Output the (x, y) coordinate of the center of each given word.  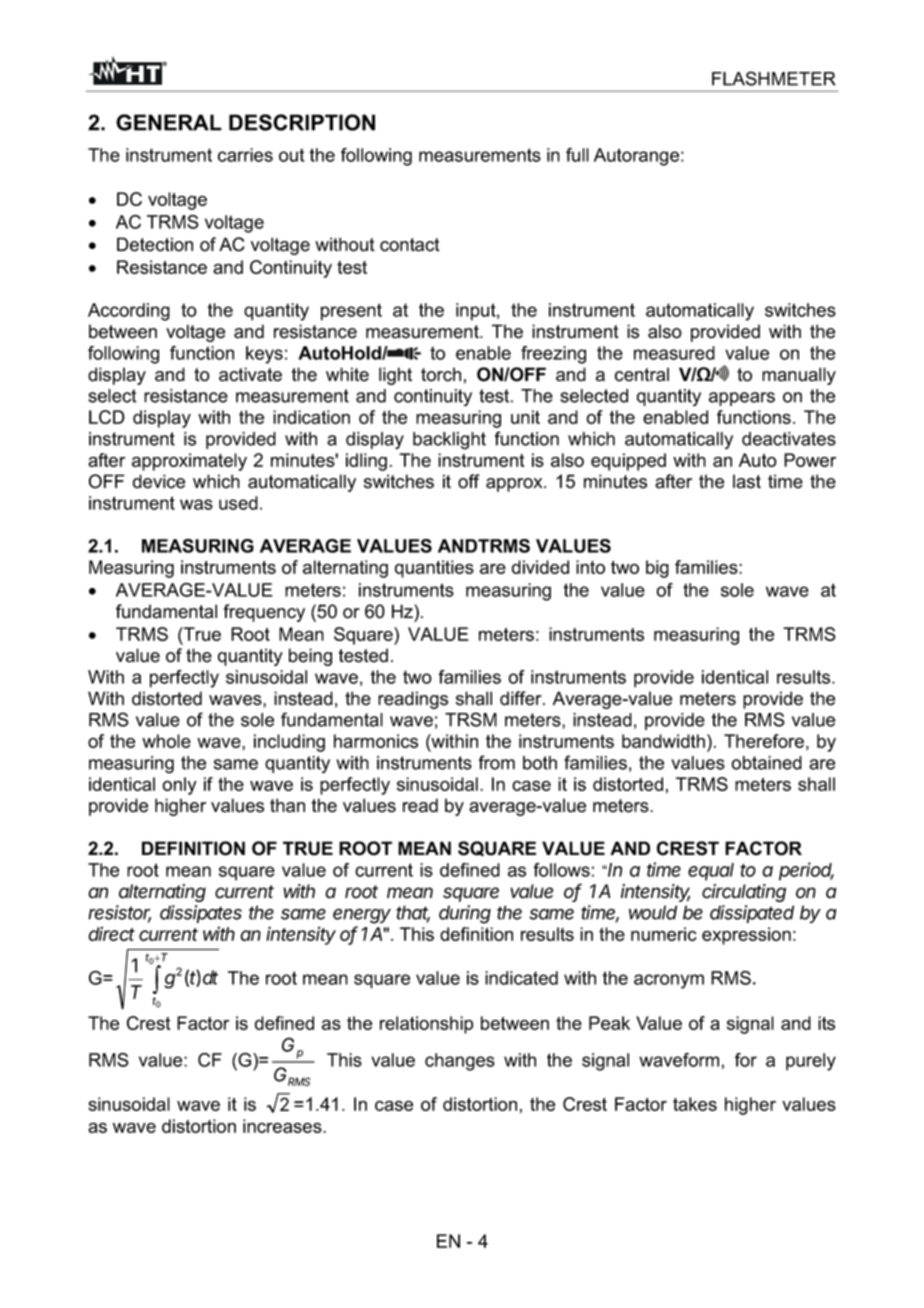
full (577, 155)
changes (460, 1062)
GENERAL (169, 122)
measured (674, 353)
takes (695, 1104)
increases (283, 1126)
